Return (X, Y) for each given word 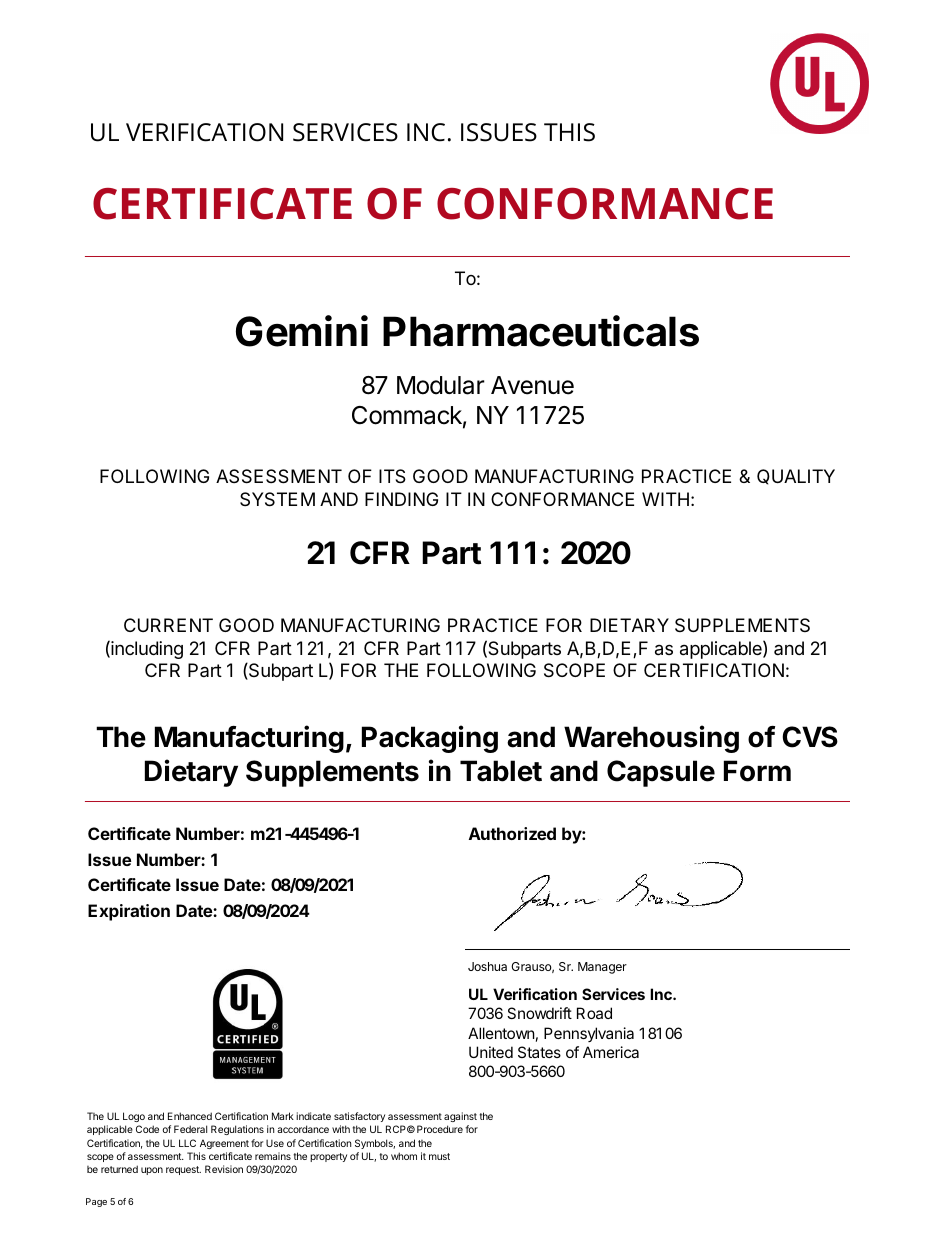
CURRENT (168, 625)
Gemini (302, 331)
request (183, 1170)
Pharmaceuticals (541, 331)
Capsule (661, 773)
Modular (441, 385)
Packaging (430, 739)
